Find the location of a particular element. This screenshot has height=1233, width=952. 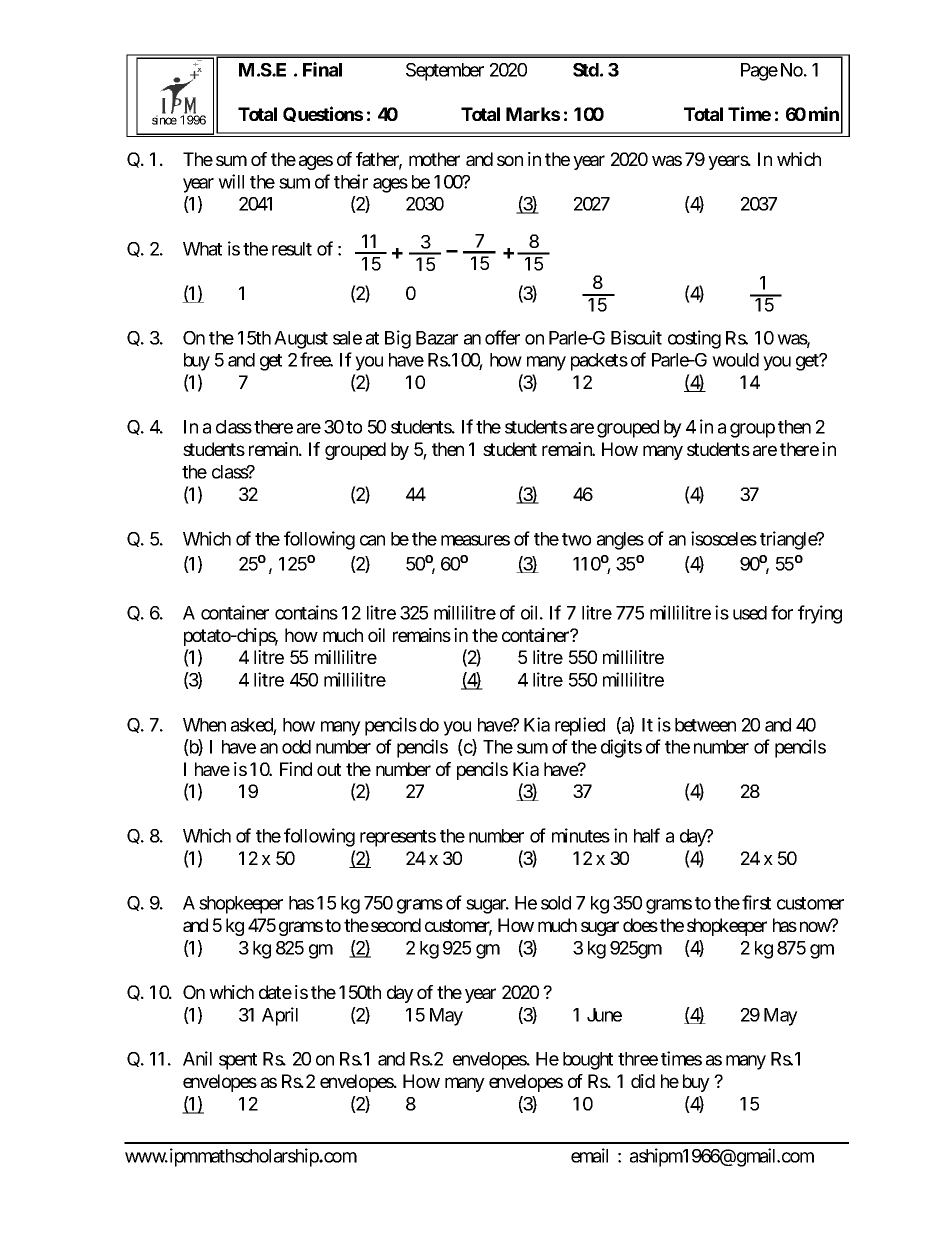

did is located at coordinates (643, 1081).
